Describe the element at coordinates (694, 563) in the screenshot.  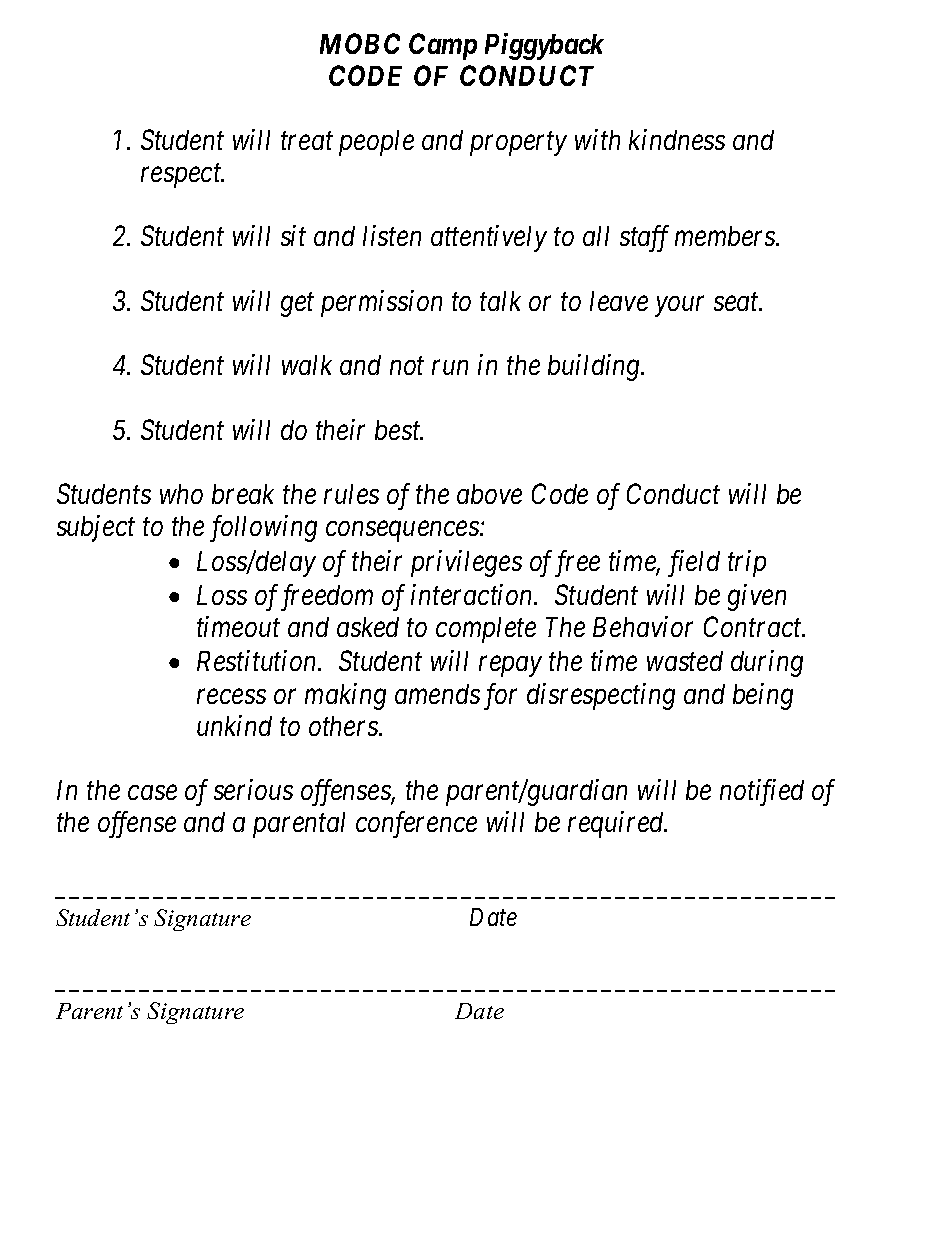
I see `field` at that location.
